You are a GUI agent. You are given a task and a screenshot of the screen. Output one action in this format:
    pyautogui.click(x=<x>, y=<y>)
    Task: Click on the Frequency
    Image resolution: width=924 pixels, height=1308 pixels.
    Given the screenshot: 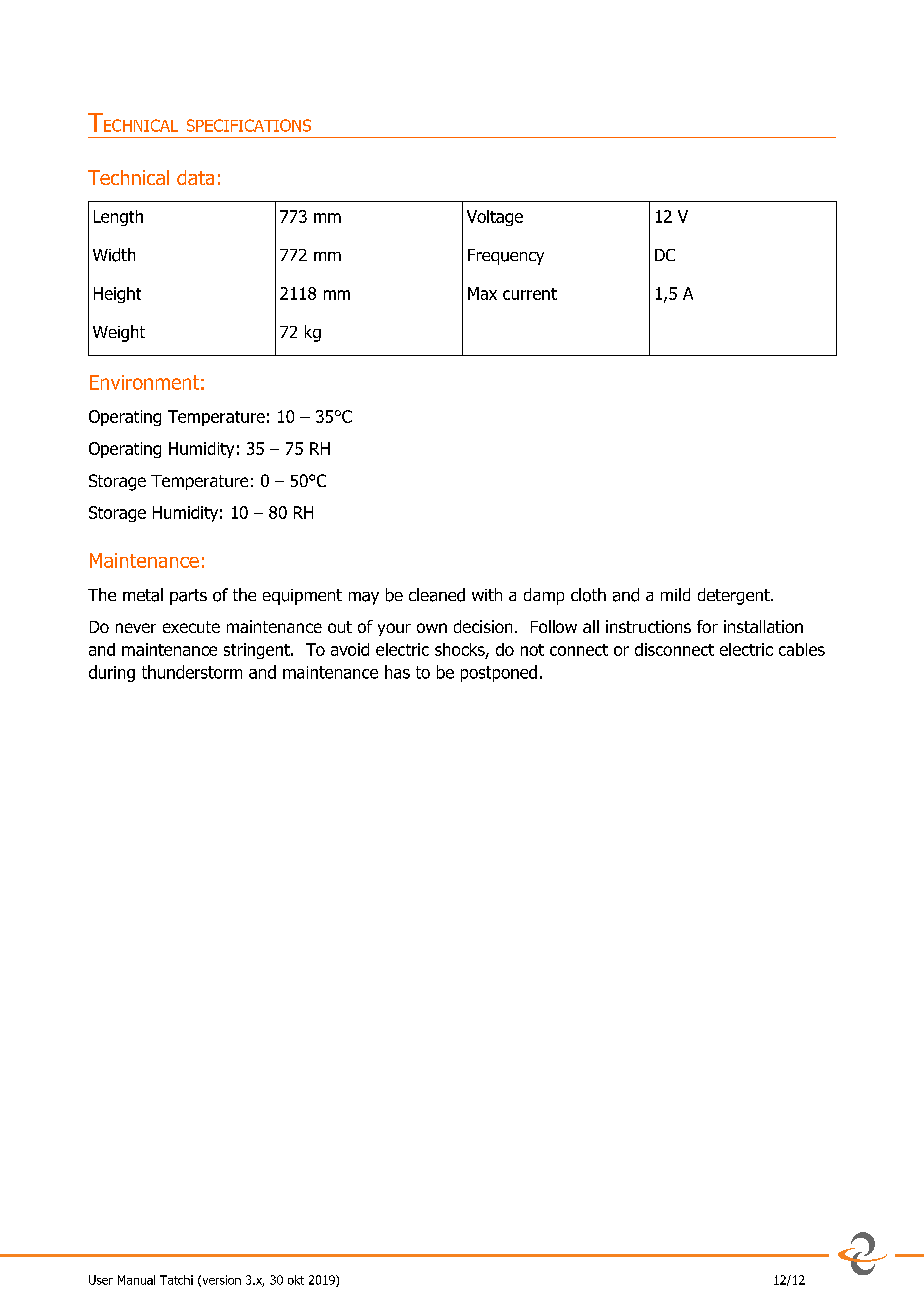 What is the action you would take?
    pyautogui.click(x=506, y=257)
